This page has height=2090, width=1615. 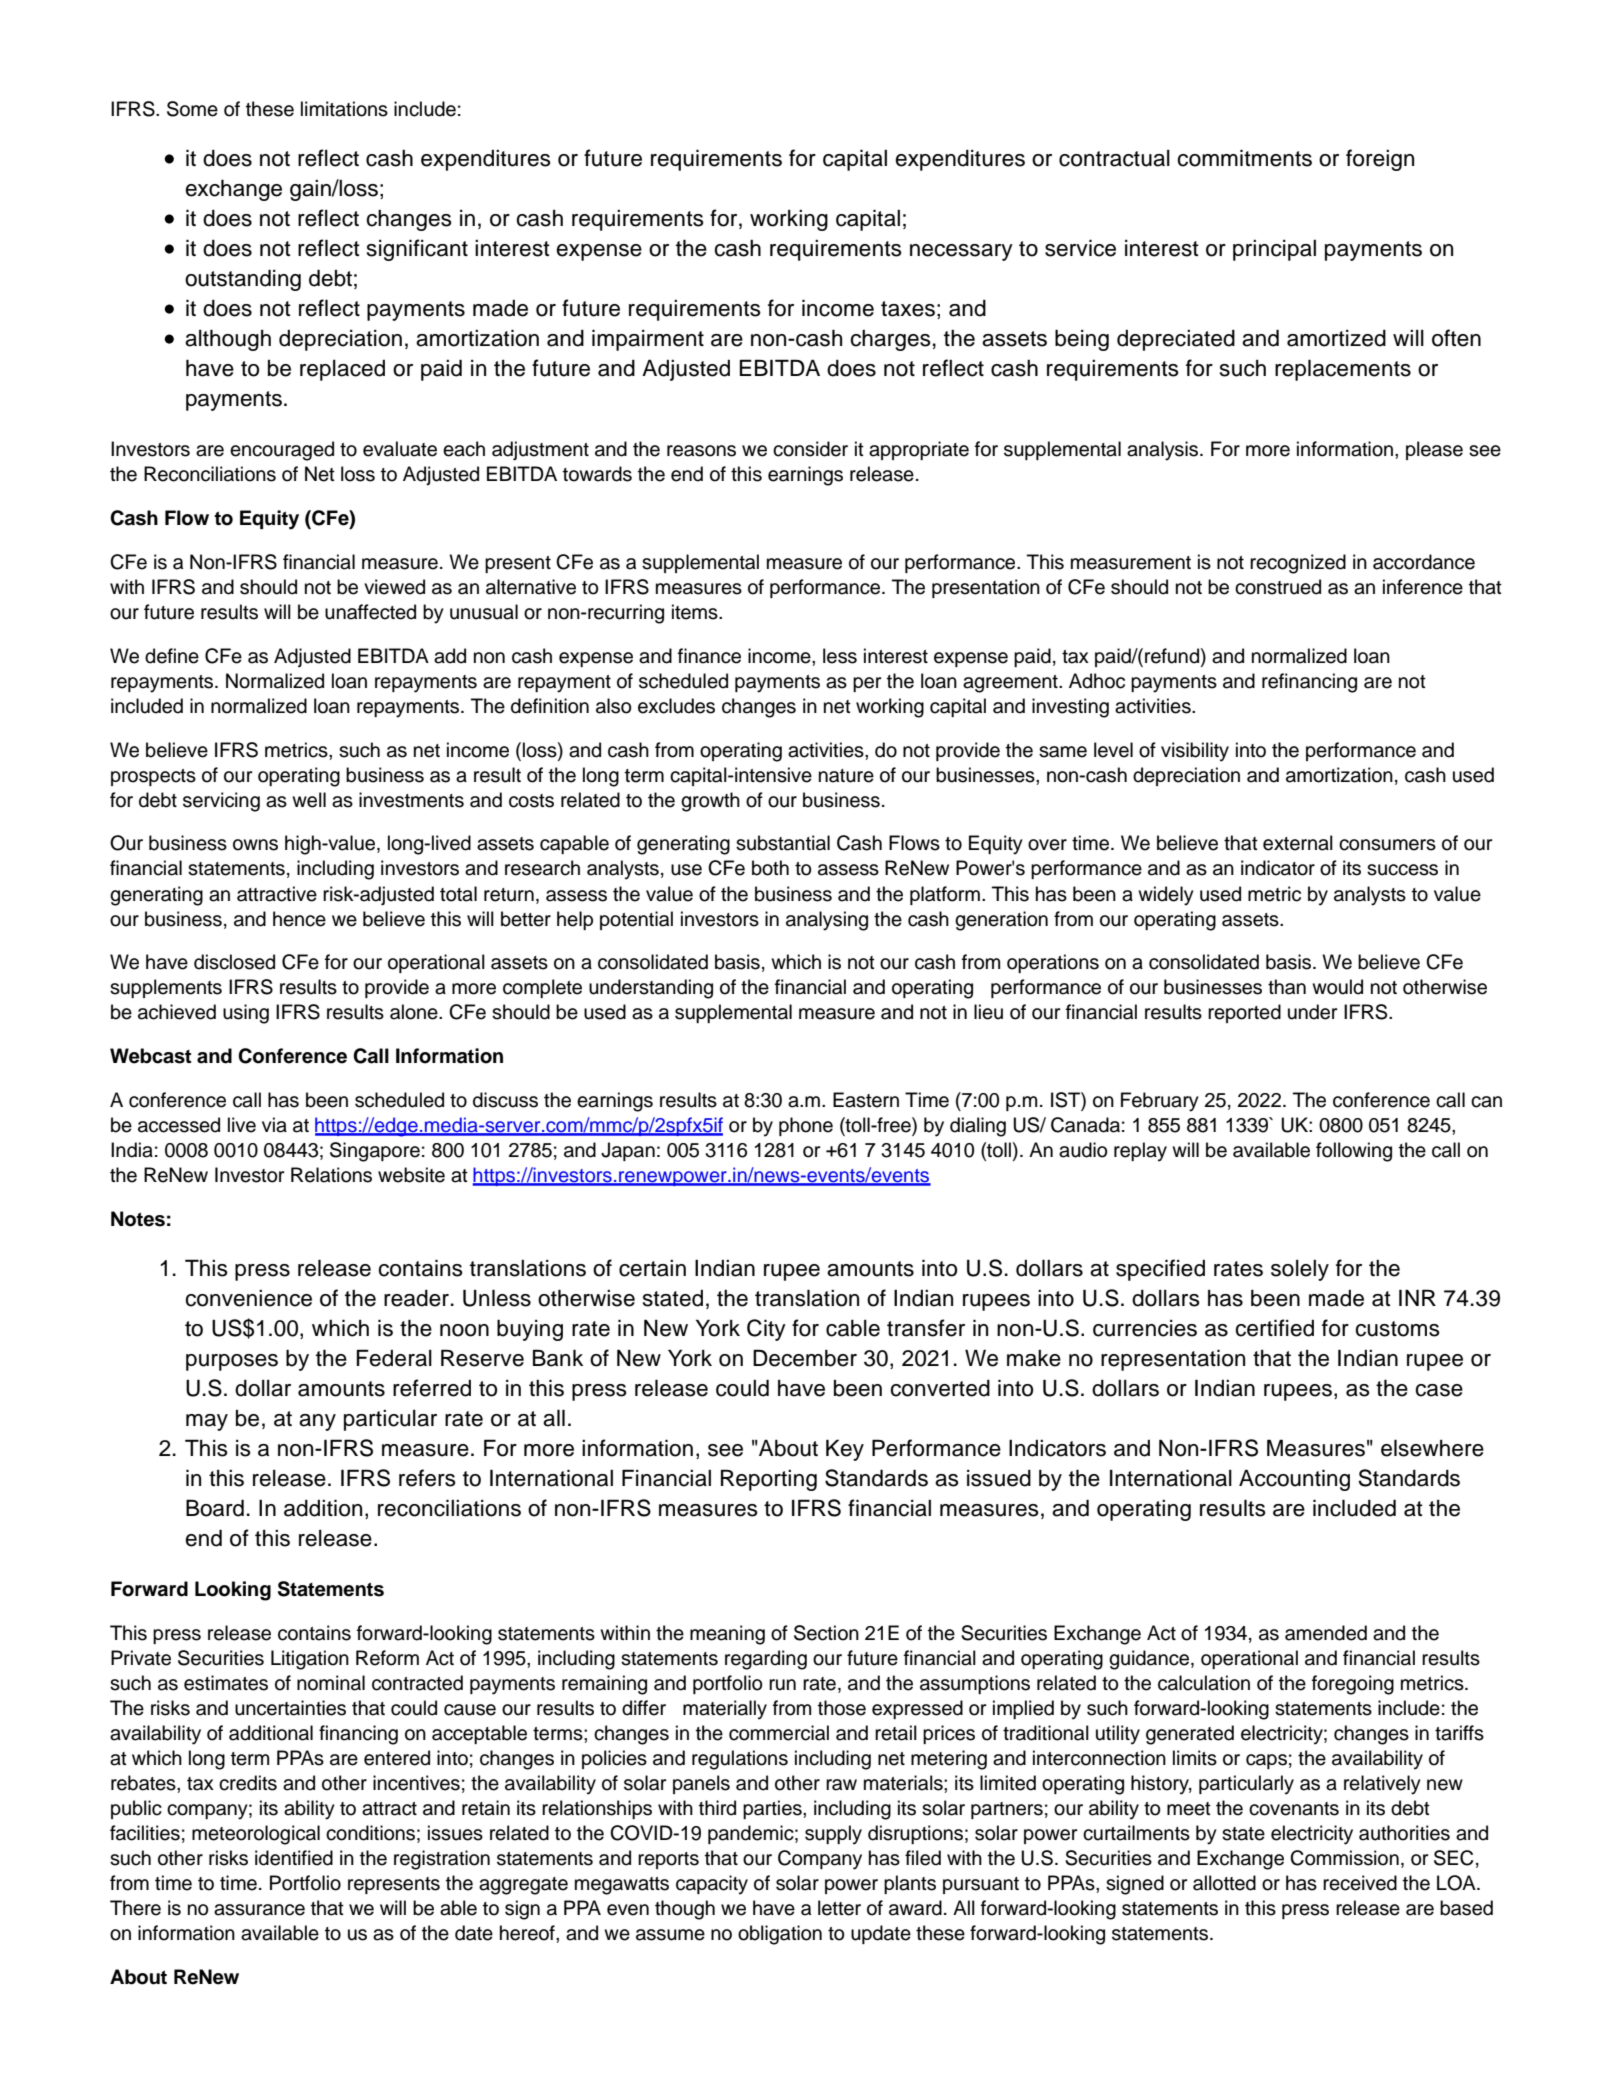 I want to click on necessary, so click(x=961, y=252).
